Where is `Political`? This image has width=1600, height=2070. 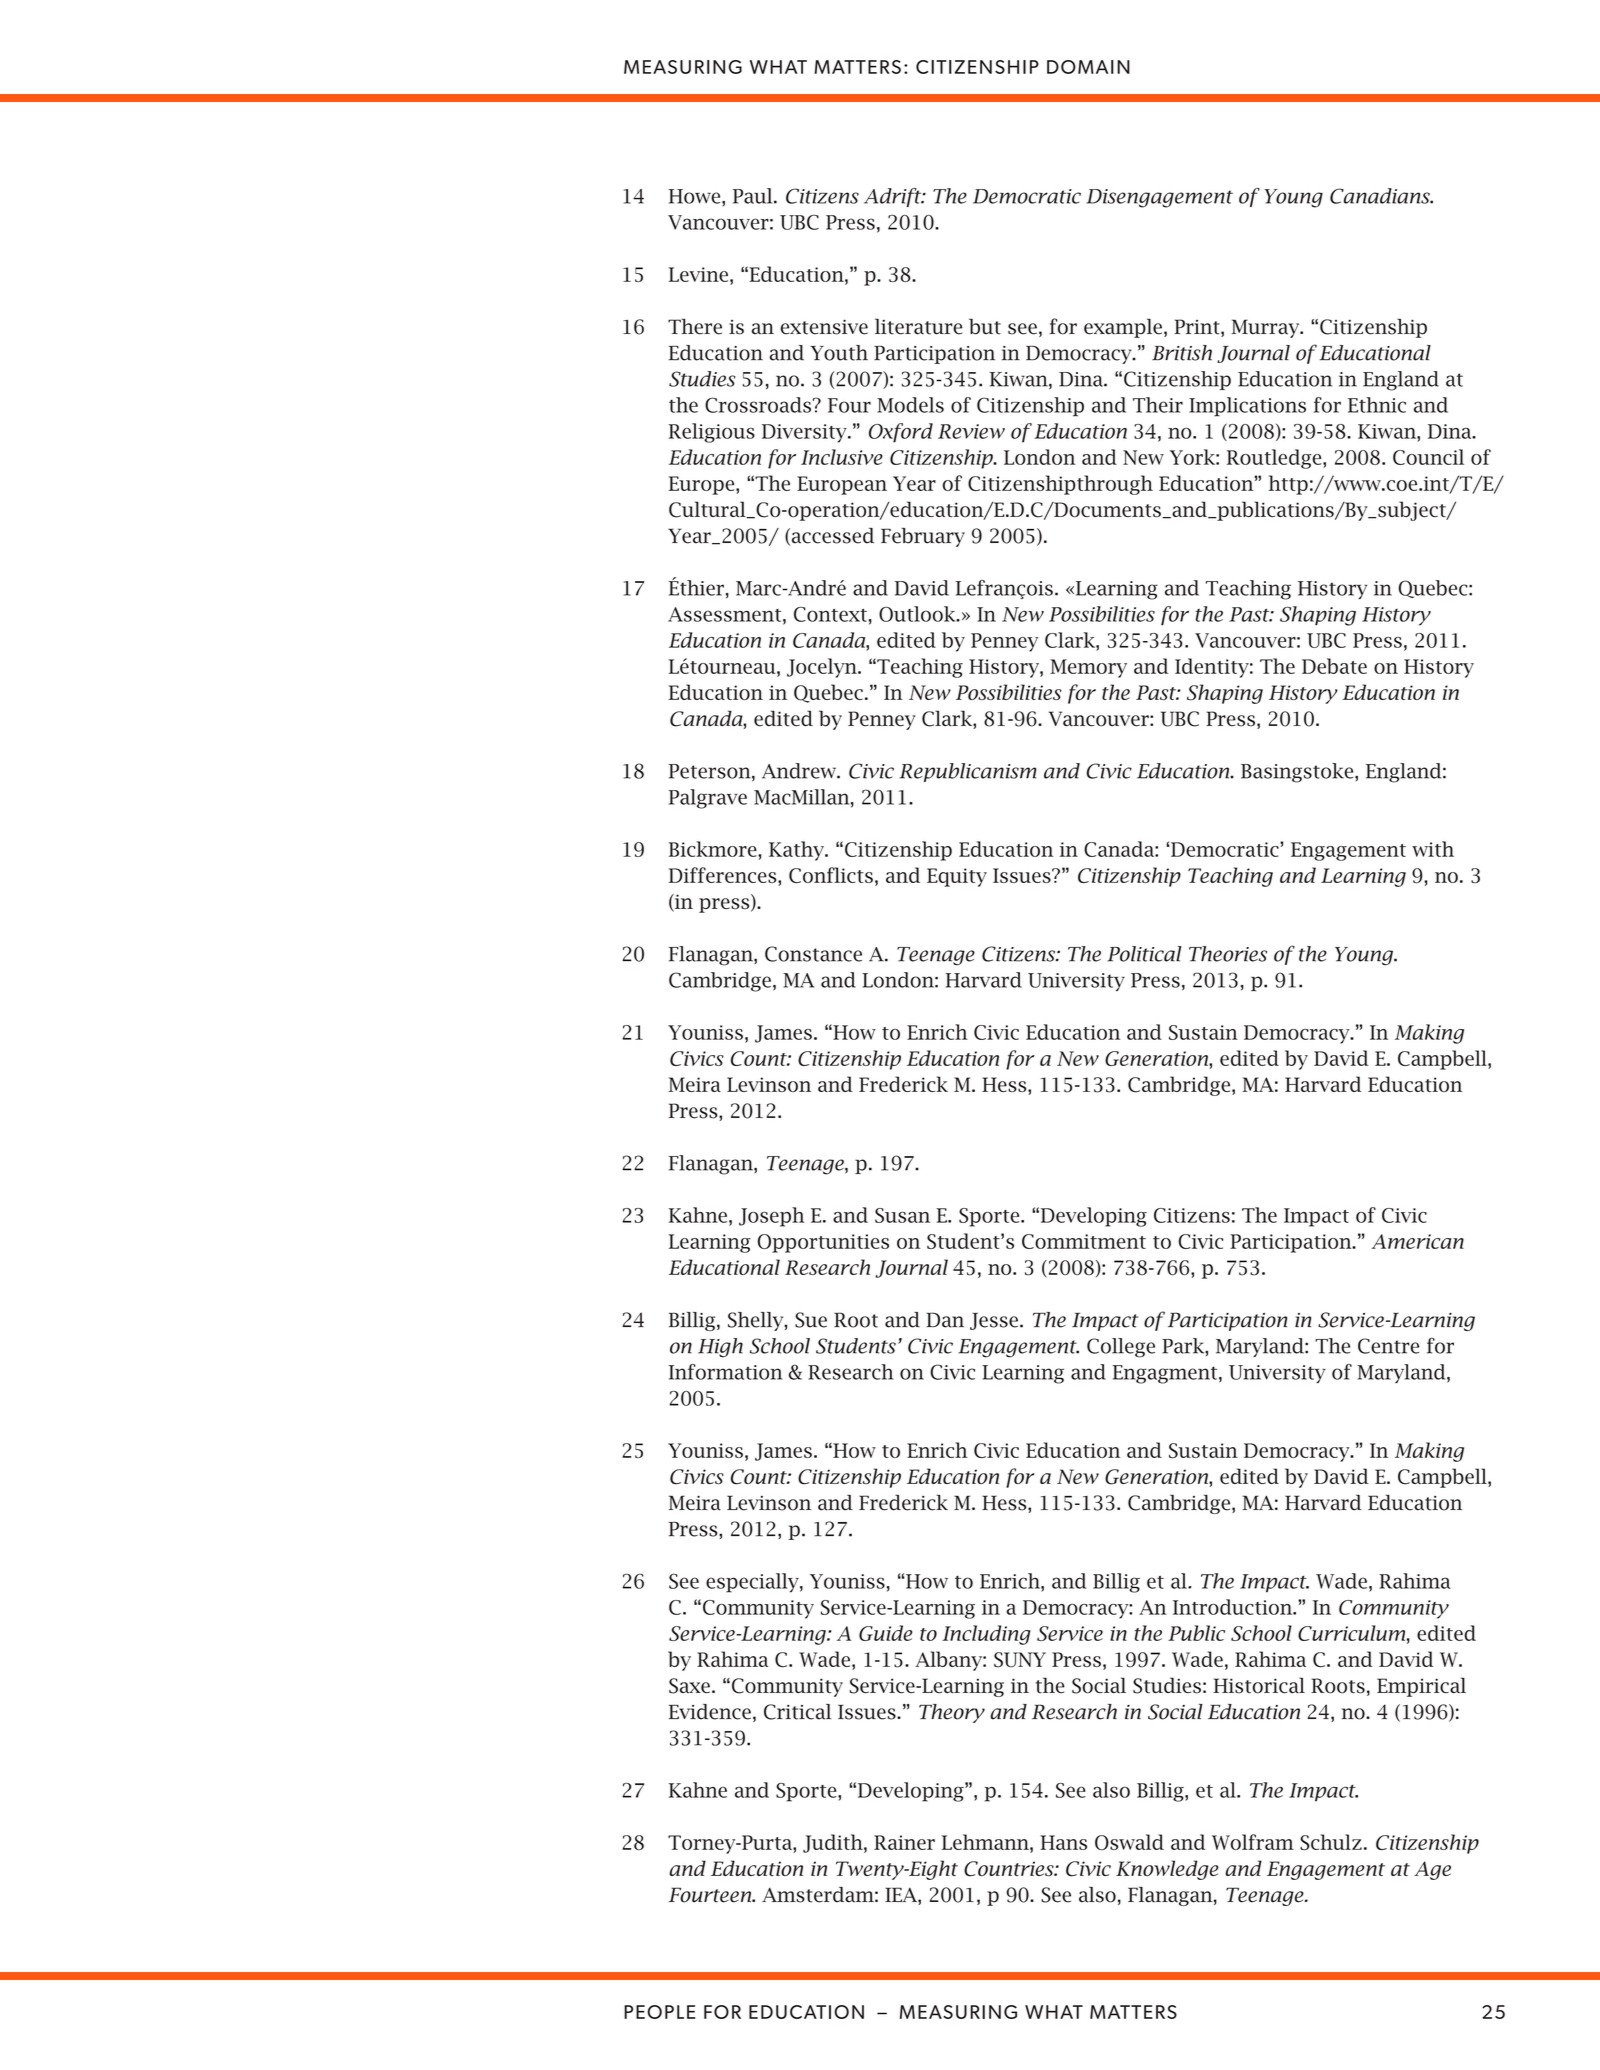
Political is located at coordinates (1144, 954).
